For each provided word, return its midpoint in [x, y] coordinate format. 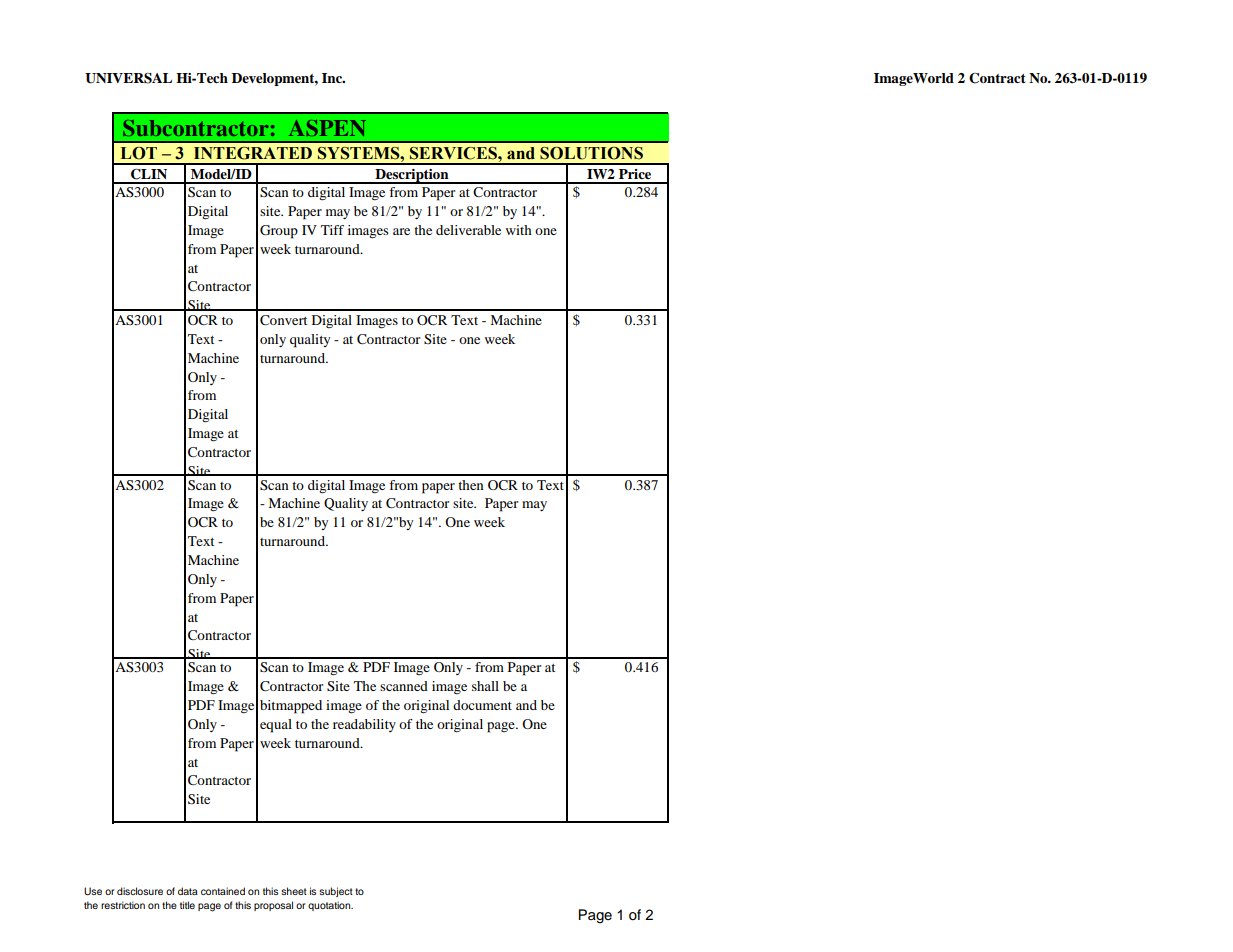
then [471, 485]
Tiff [332, 230]
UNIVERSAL [128, 78]
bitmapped [291, 707]
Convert [283, 320]
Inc [333, 78]
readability [364, 725]
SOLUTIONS [591, 153]
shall [485, 686]
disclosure [140, 891]
